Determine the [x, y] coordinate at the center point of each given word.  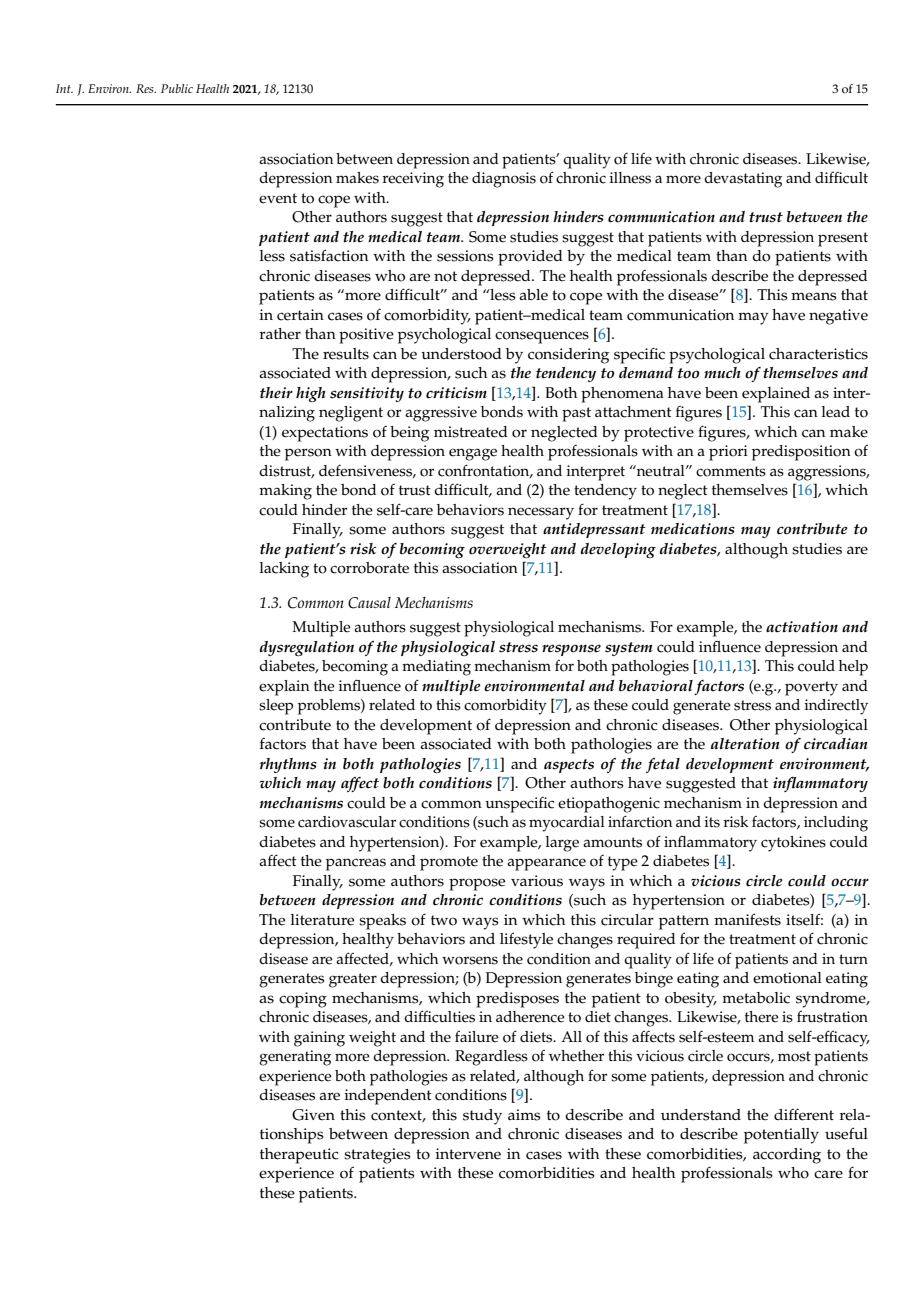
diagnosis [504, 180]
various [537, 881]
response [571, 650]
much [722, 372]
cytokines [793, 844]
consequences [542, 337]
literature [322, 920]
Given [313, 1115]
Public [177, 88]
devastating [743, 180]
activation [802, 627]
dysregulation [307, 648]
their [276, 393]
